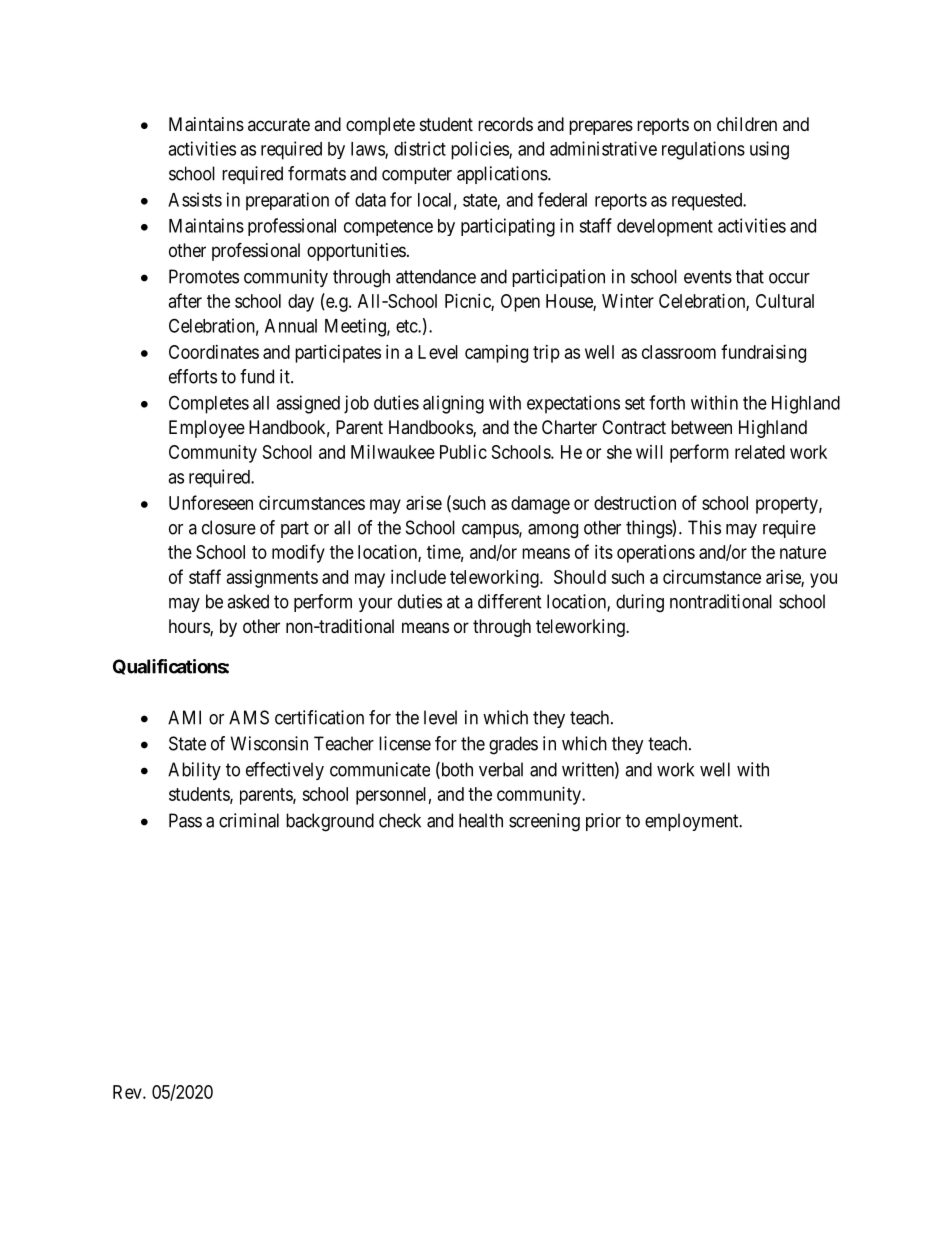 The height and width of the image is (1233, 952). Describe the element at coordinates (501, 769) in the image. I see `verbal` at that location.
